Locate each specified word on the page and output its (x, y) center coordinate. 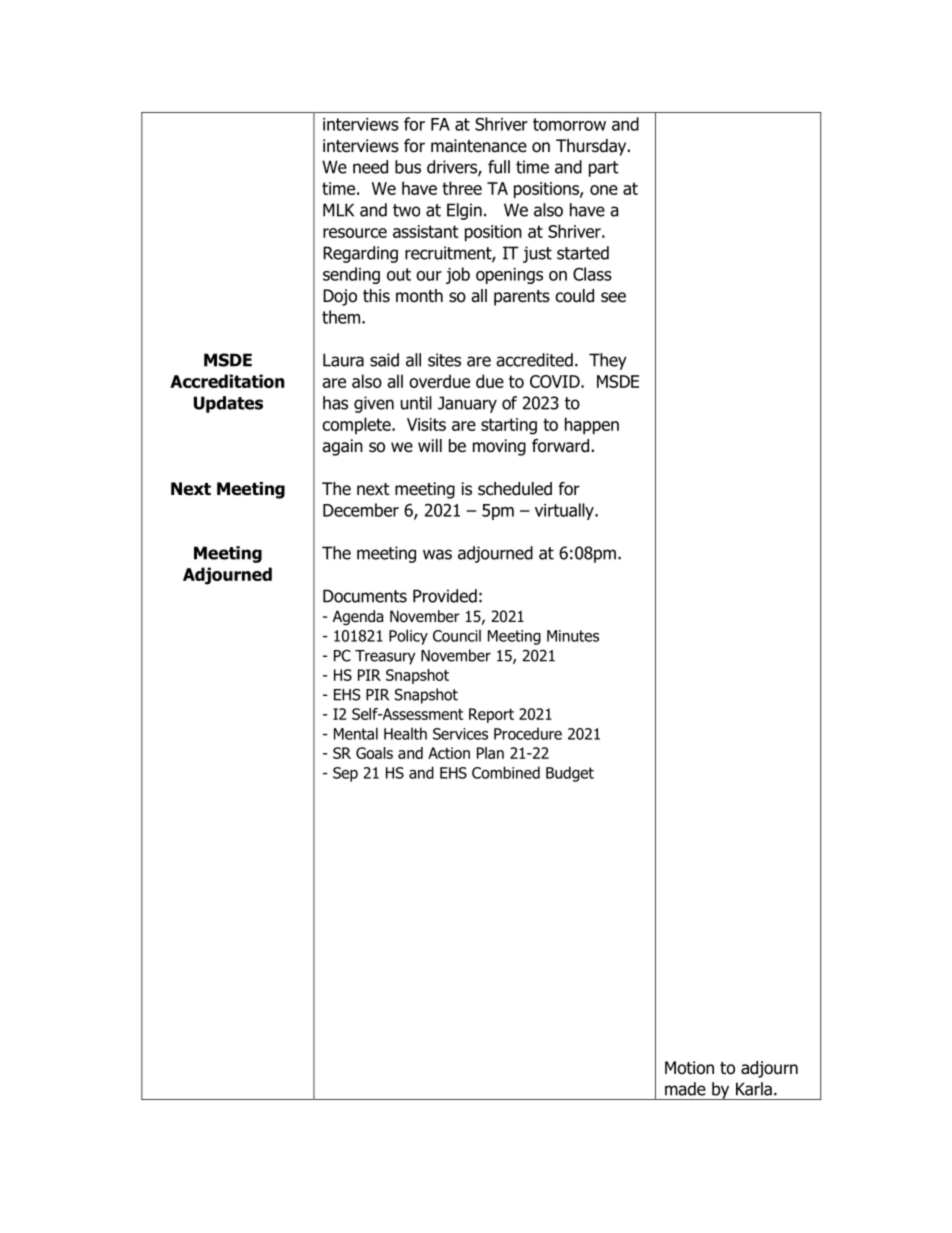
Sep (345, 774)
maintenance (479, 146)
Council (457, 635)
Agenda (358, 617)
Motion (689, 1068)
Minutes (573, 636)
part (604, 169)
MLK (338, 210)
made (685, 1089)
